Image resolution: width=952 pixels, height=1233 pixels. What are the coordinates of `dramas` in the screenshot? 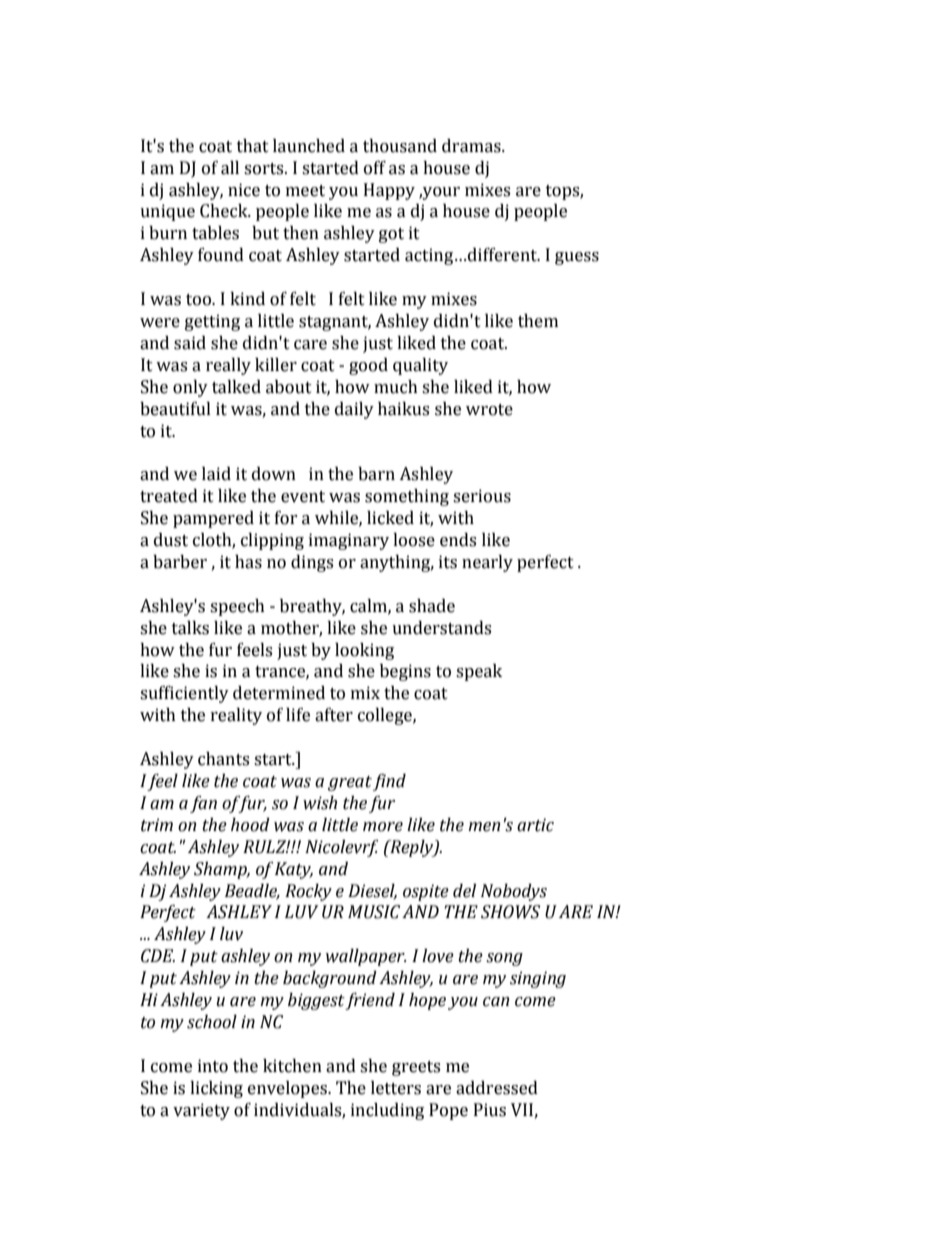 It's located at (472, 146).
